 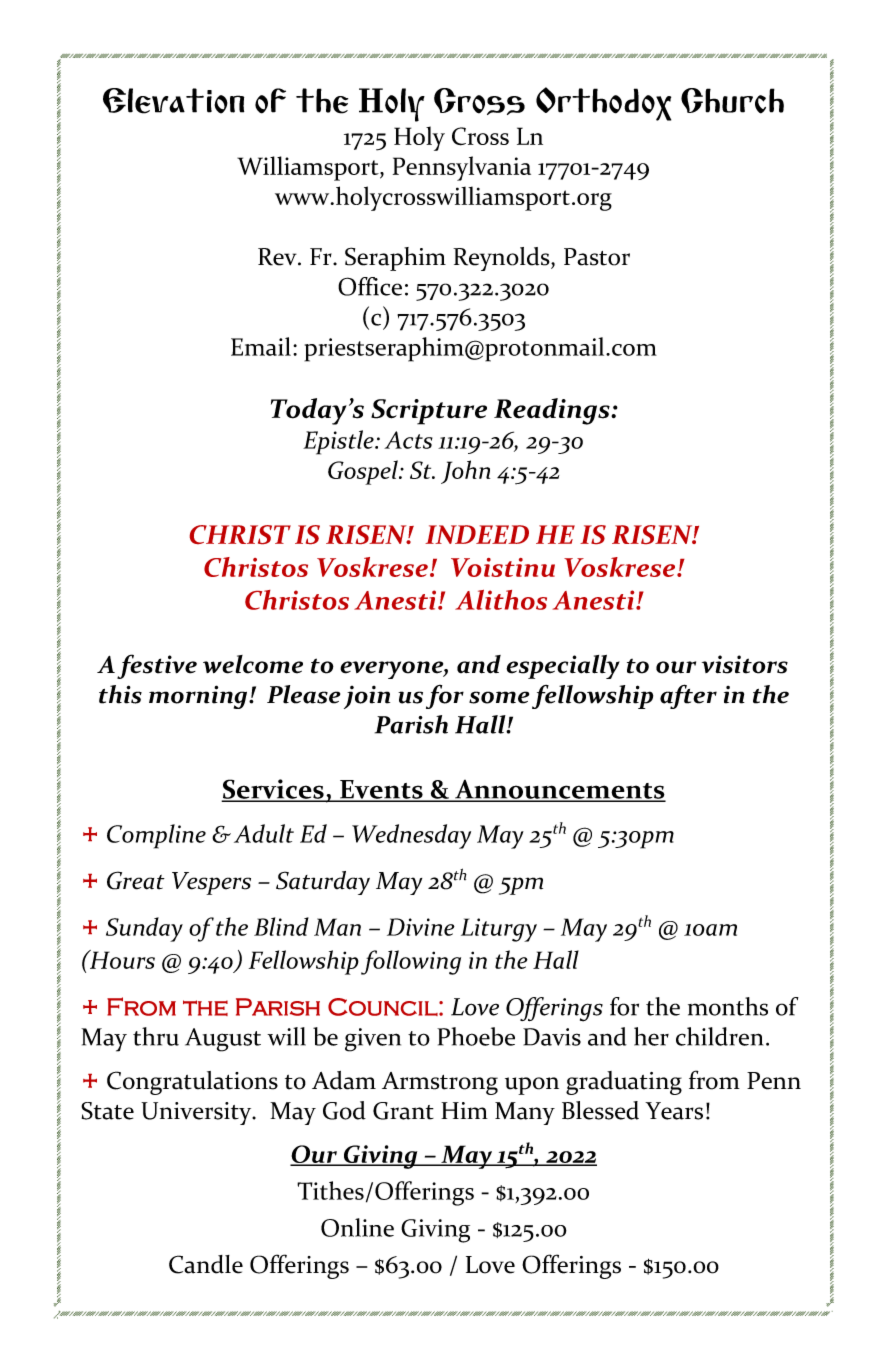 What do you see at coordinates (144, 929) in the image?
I see `Sunday` at bounding box center [144, 929].
